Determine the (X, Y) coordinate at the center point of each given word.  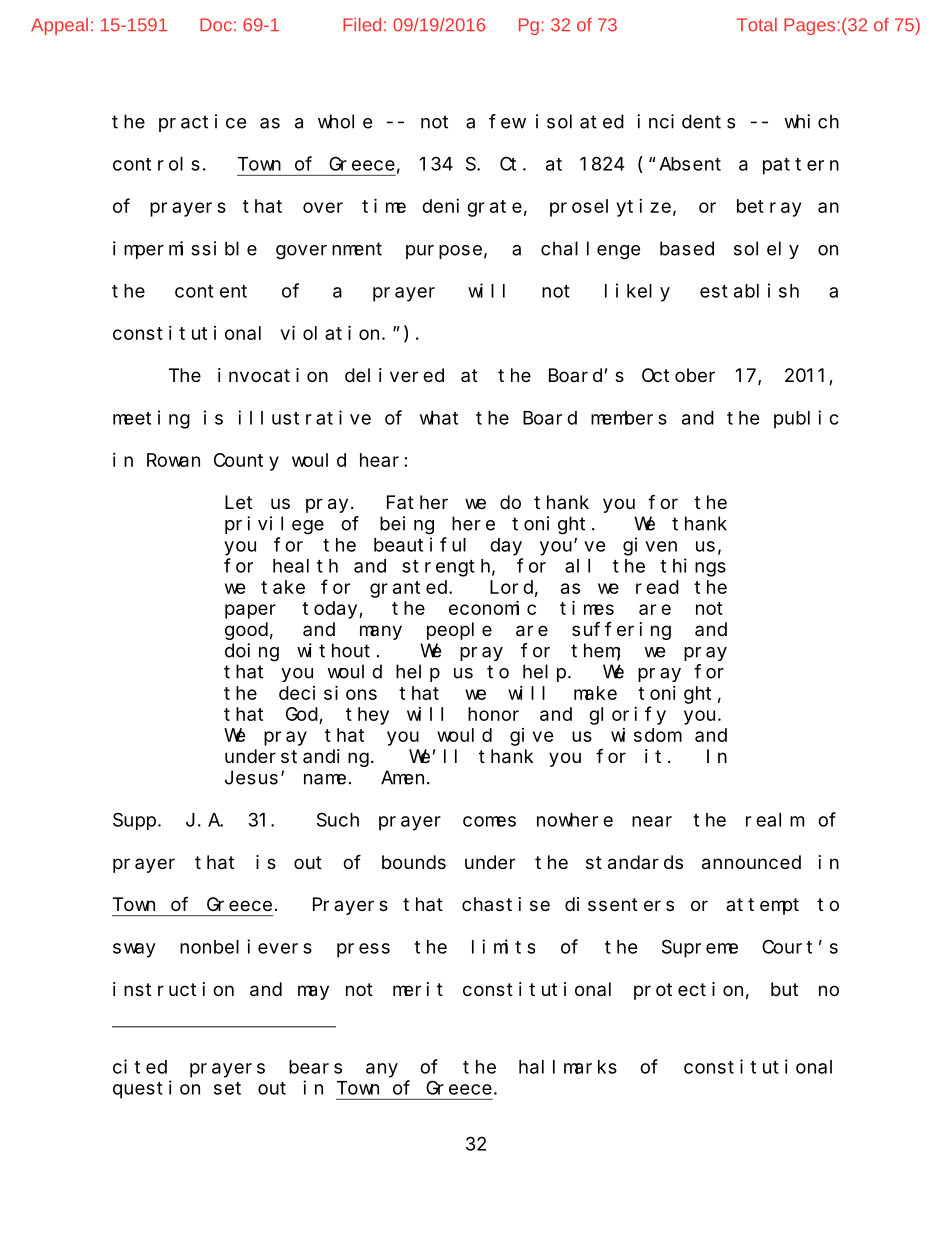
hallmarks (568, 1067)
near (652, 821)
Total (757, 25)
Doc (216, 25)
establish (749, 290)
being (407, 525)
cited (140, 1066)
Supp (134, 821)
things (693, 567)
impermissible (185, 250)
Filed (362, 25)
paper (250, 611)
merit (418, 989)
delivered (394, 375)
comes (489, 821)
